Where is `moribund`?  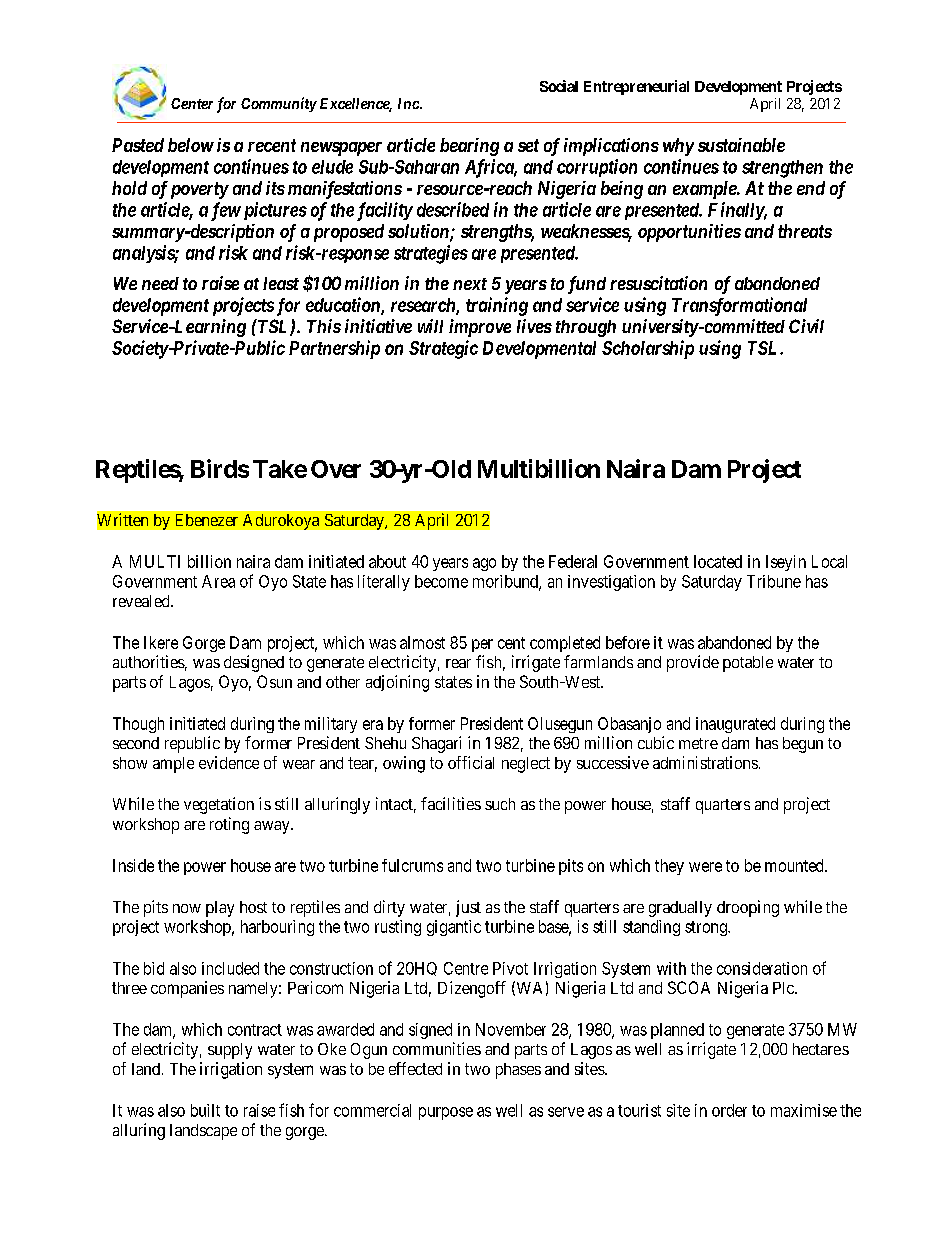
moribund is located at coordinates (506, 582).
